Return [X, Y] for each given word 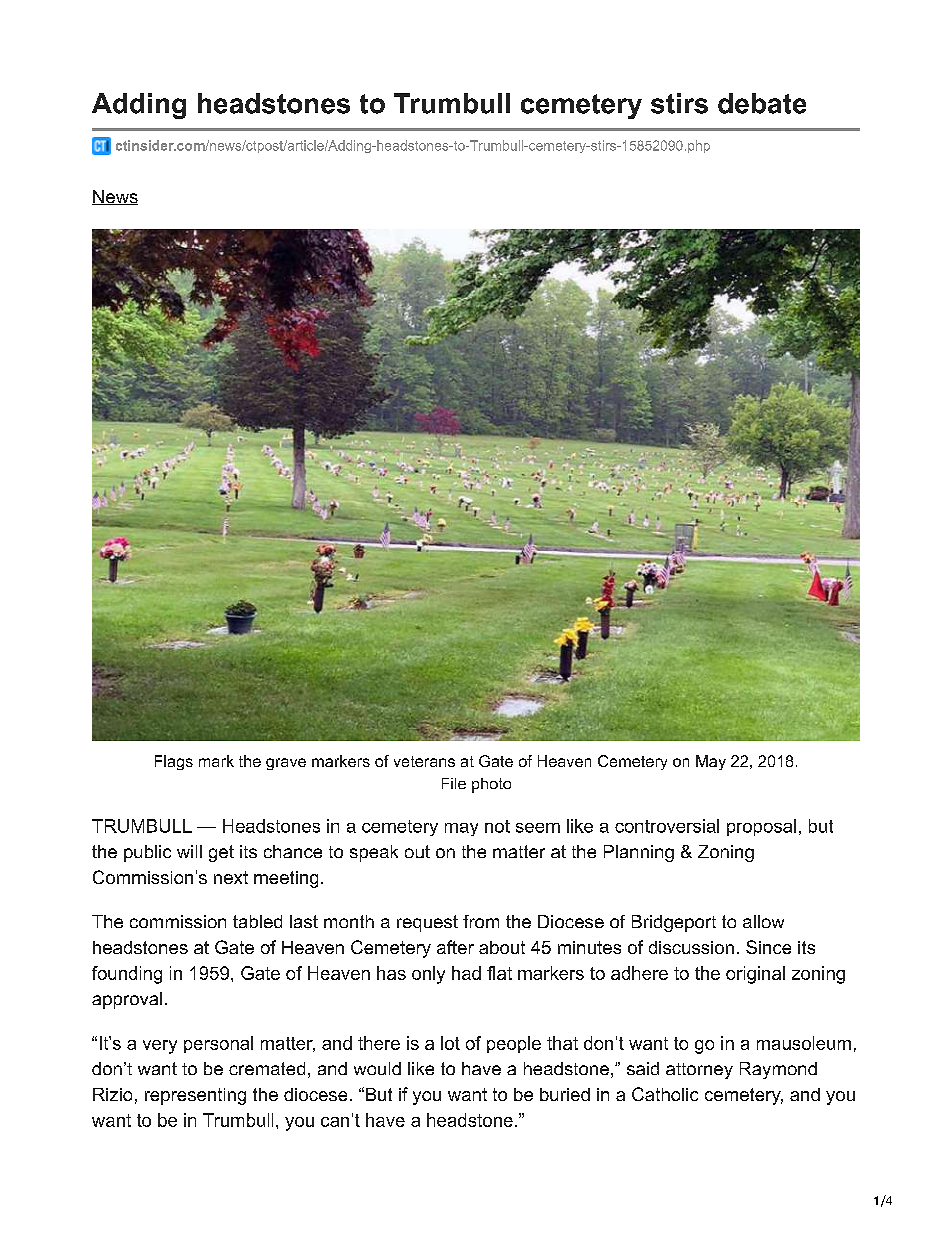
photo [491, 785]
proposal [761, 827]
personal [218, 1044]
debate [762, 103]
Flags [174, 762]
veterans [424, 761]
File [454, 783]
